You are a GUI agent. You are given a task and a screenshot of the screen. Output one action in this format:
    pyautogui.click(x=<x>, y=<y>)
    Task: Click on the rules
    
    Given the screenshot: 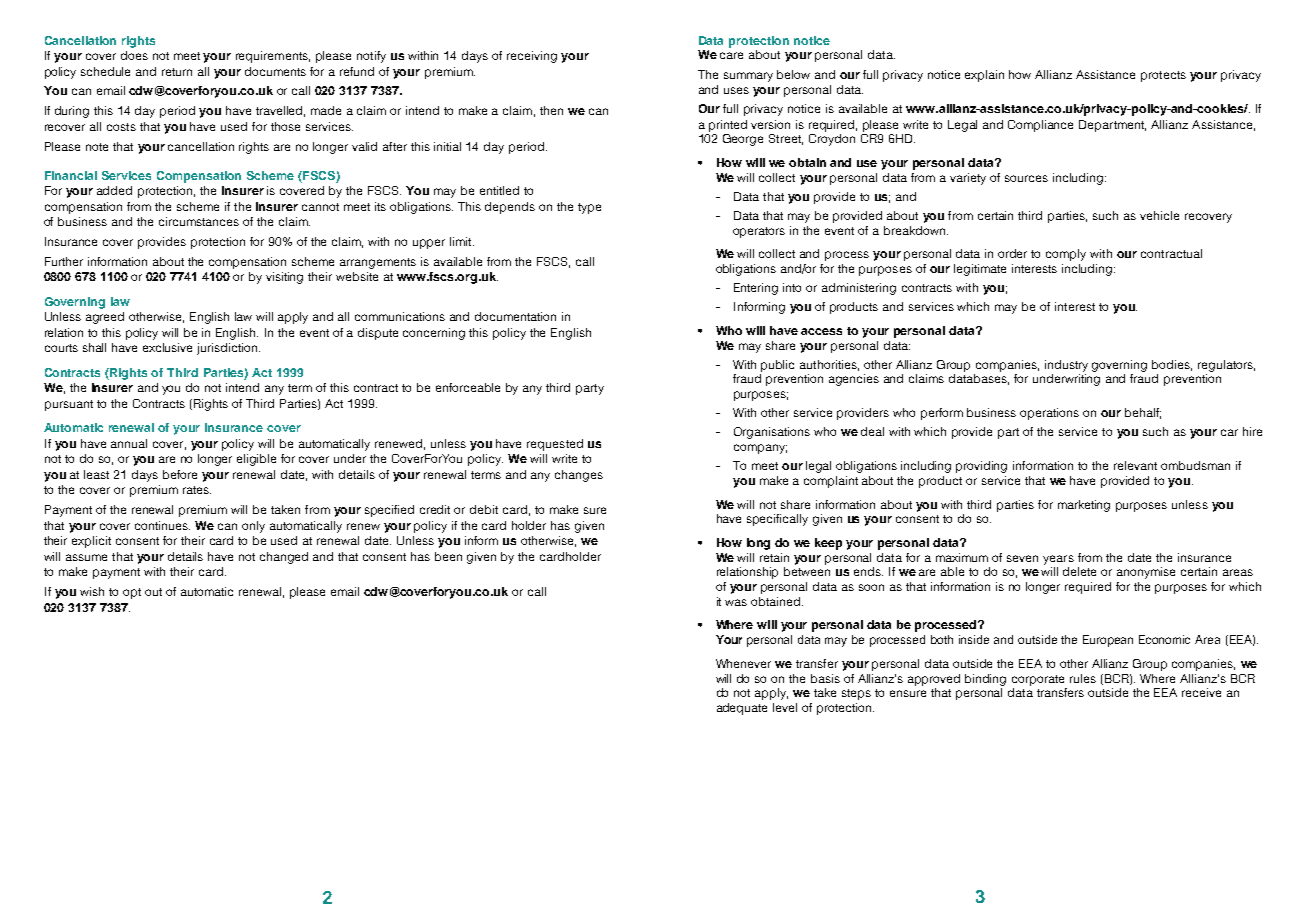 What is the action you would take?
    pyautogui.click(x=1083, y=678)
